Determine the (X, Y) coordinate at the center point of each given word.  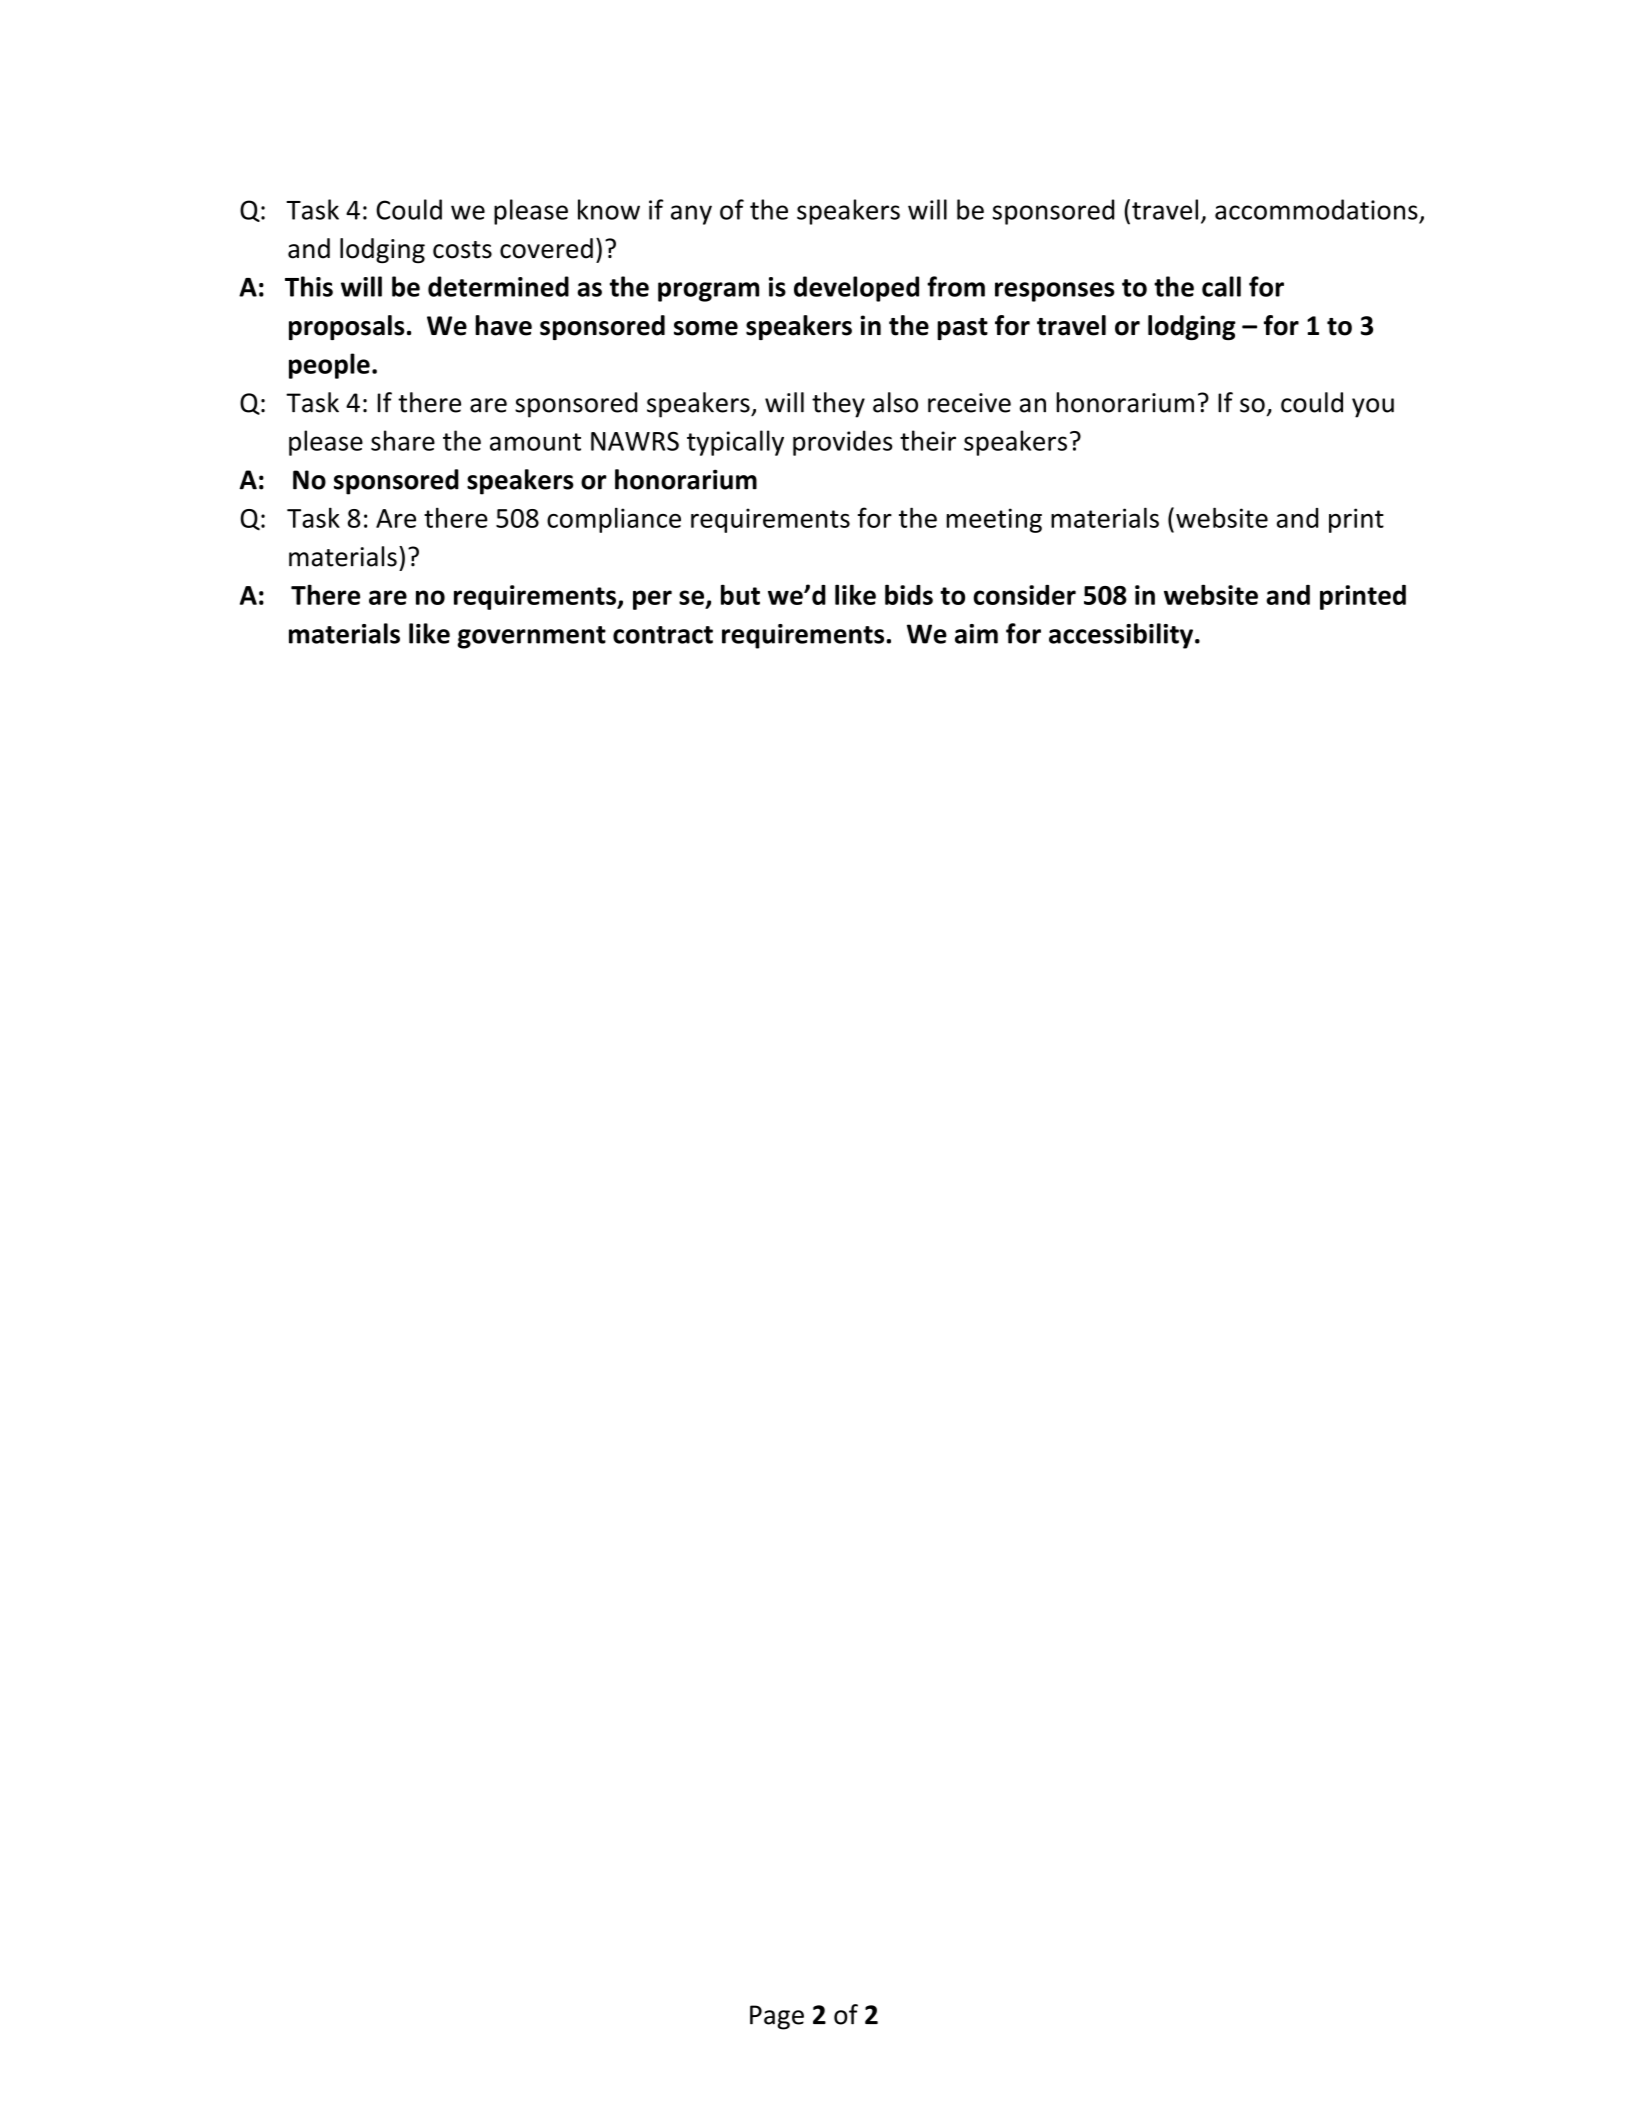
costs (462, 250)
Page (777, 2017)
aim (976, 634)
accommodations (1316, 209)
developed (856, 289)
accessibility (1121, 636)
